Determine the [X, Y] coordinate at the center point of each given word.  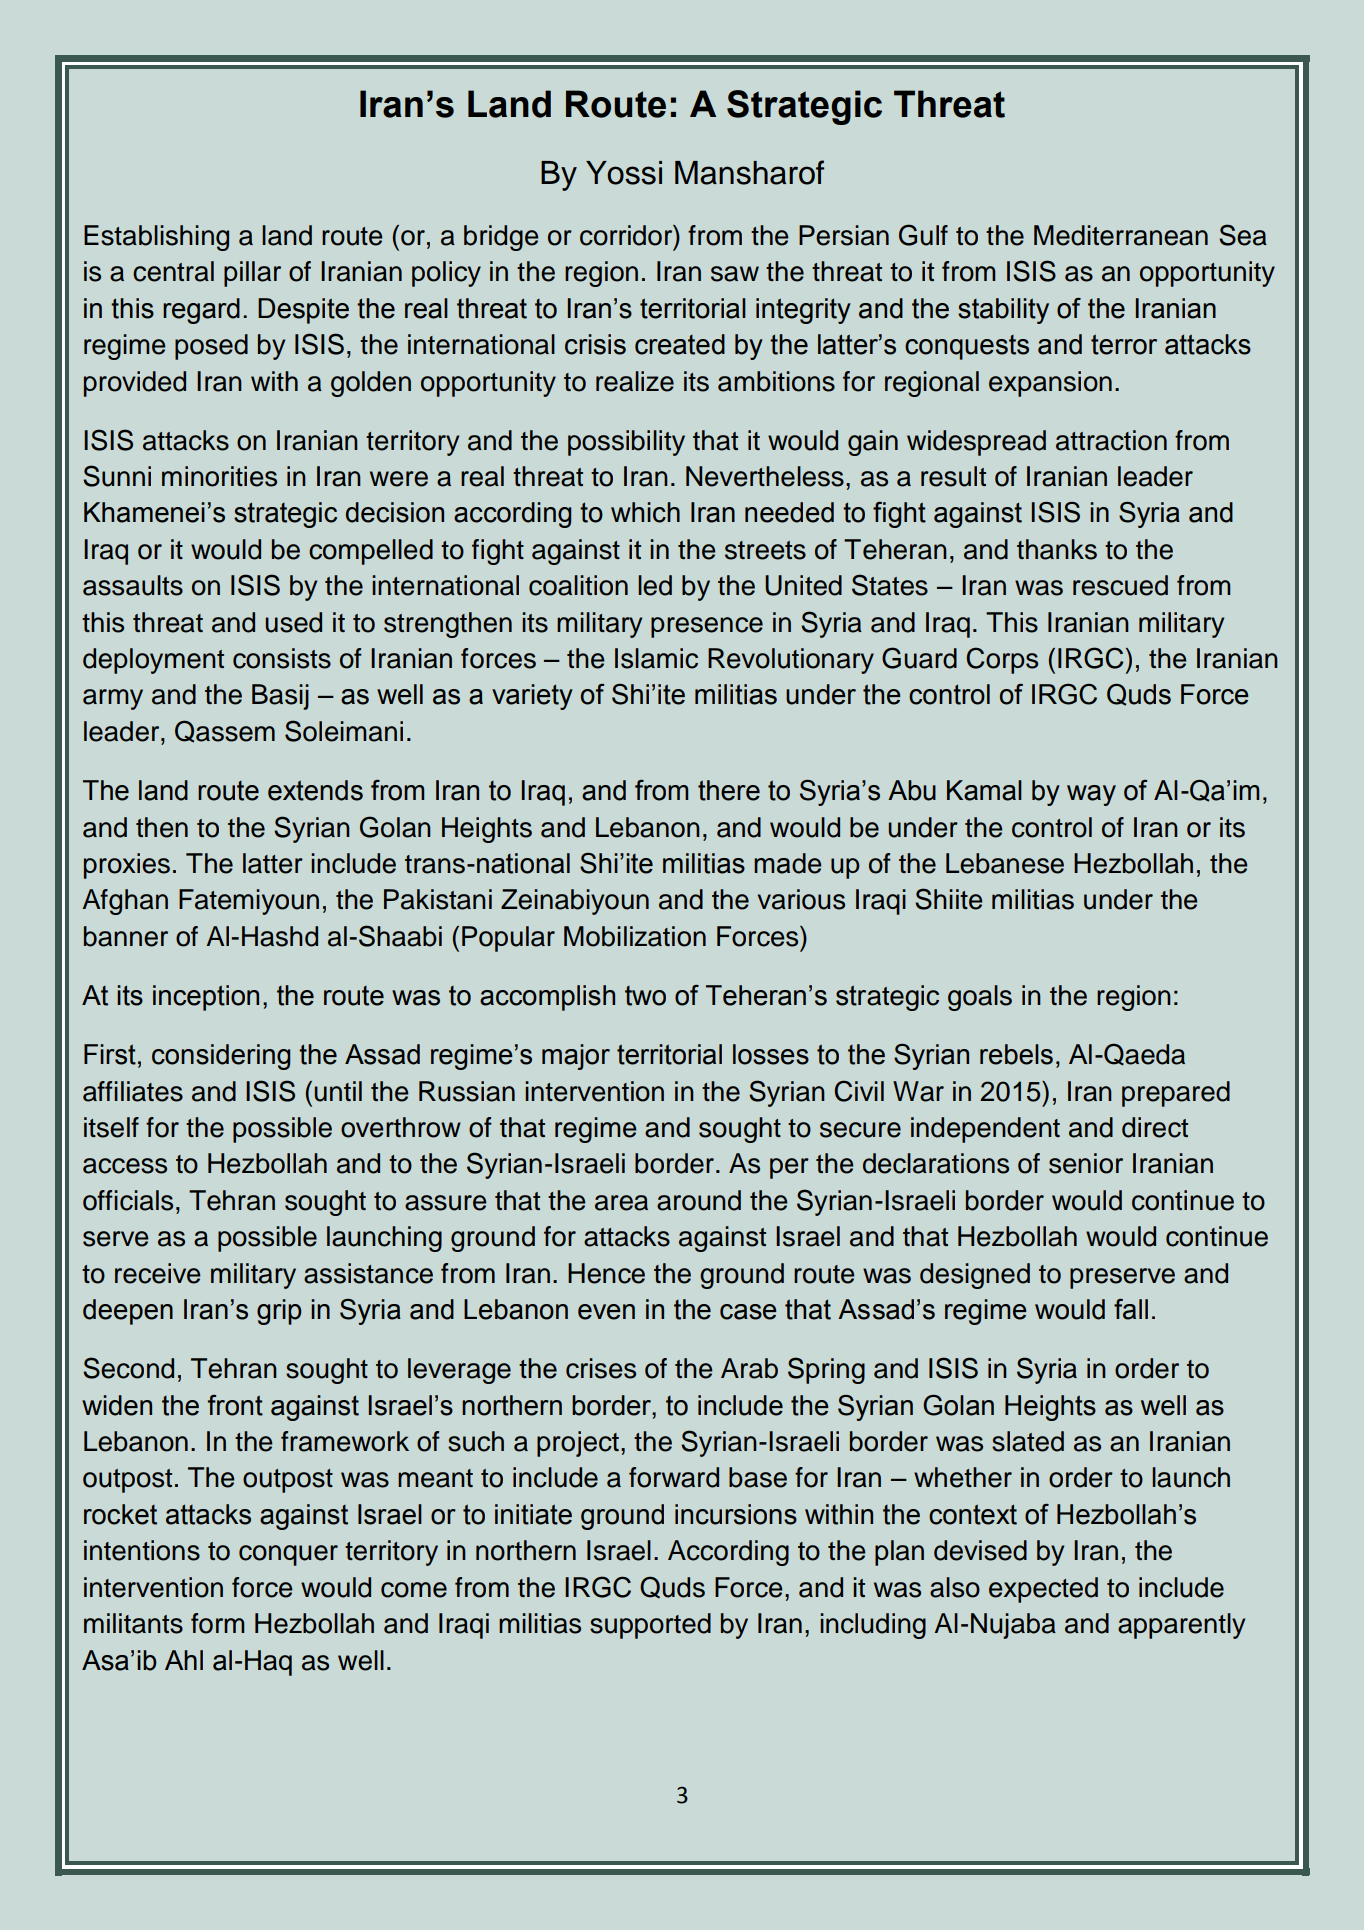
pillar [252, 274]
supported [650, 1626]
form [218, 1623]
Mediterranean [1121, 235]
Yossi [624, 173]
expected [1043, 1590]
